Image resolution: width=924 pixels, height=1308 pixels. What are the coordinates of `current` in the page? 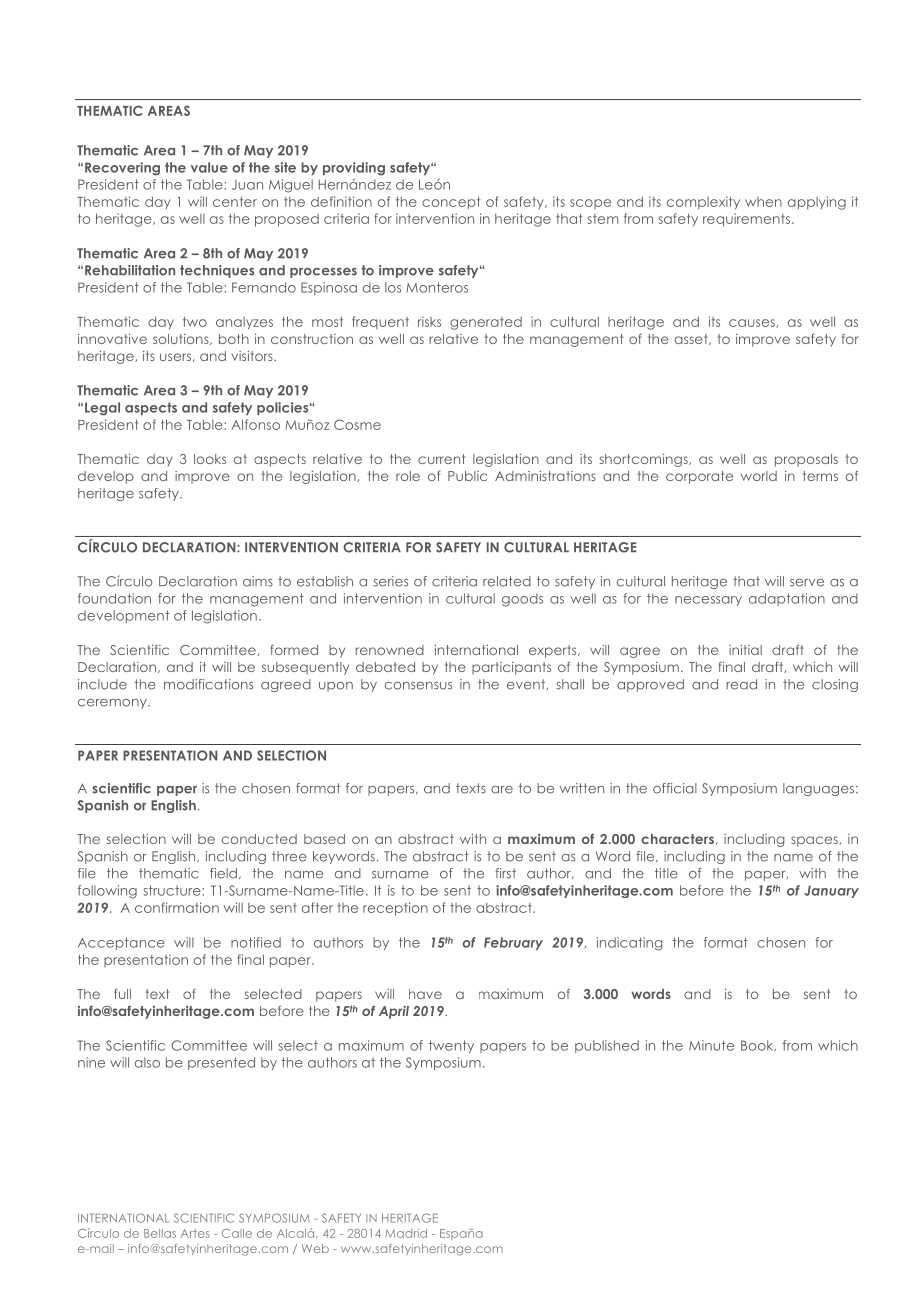 It's located at (441, 459).
